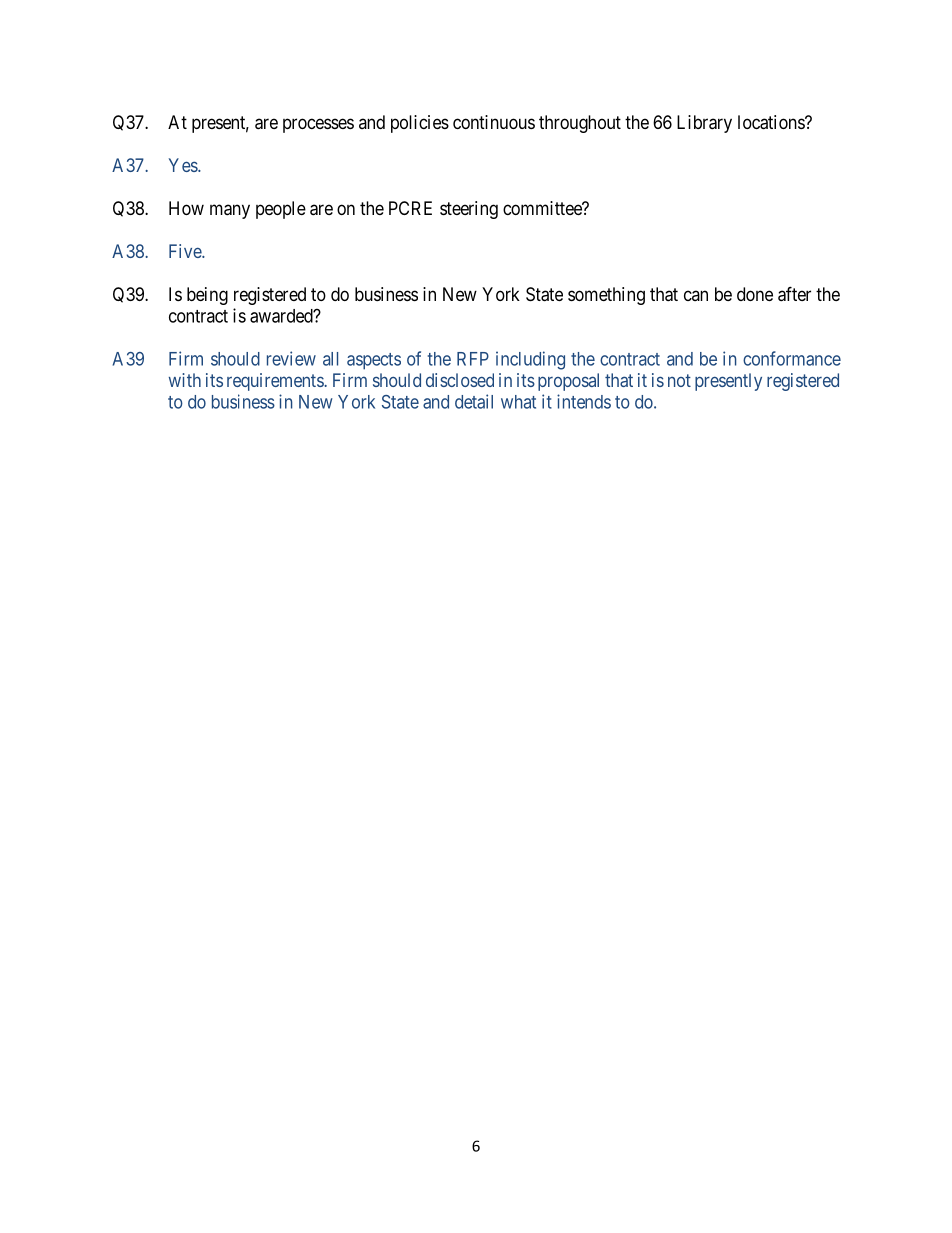 The image size is (952, 1233). I want to click on continuous, so click(494, 122).
